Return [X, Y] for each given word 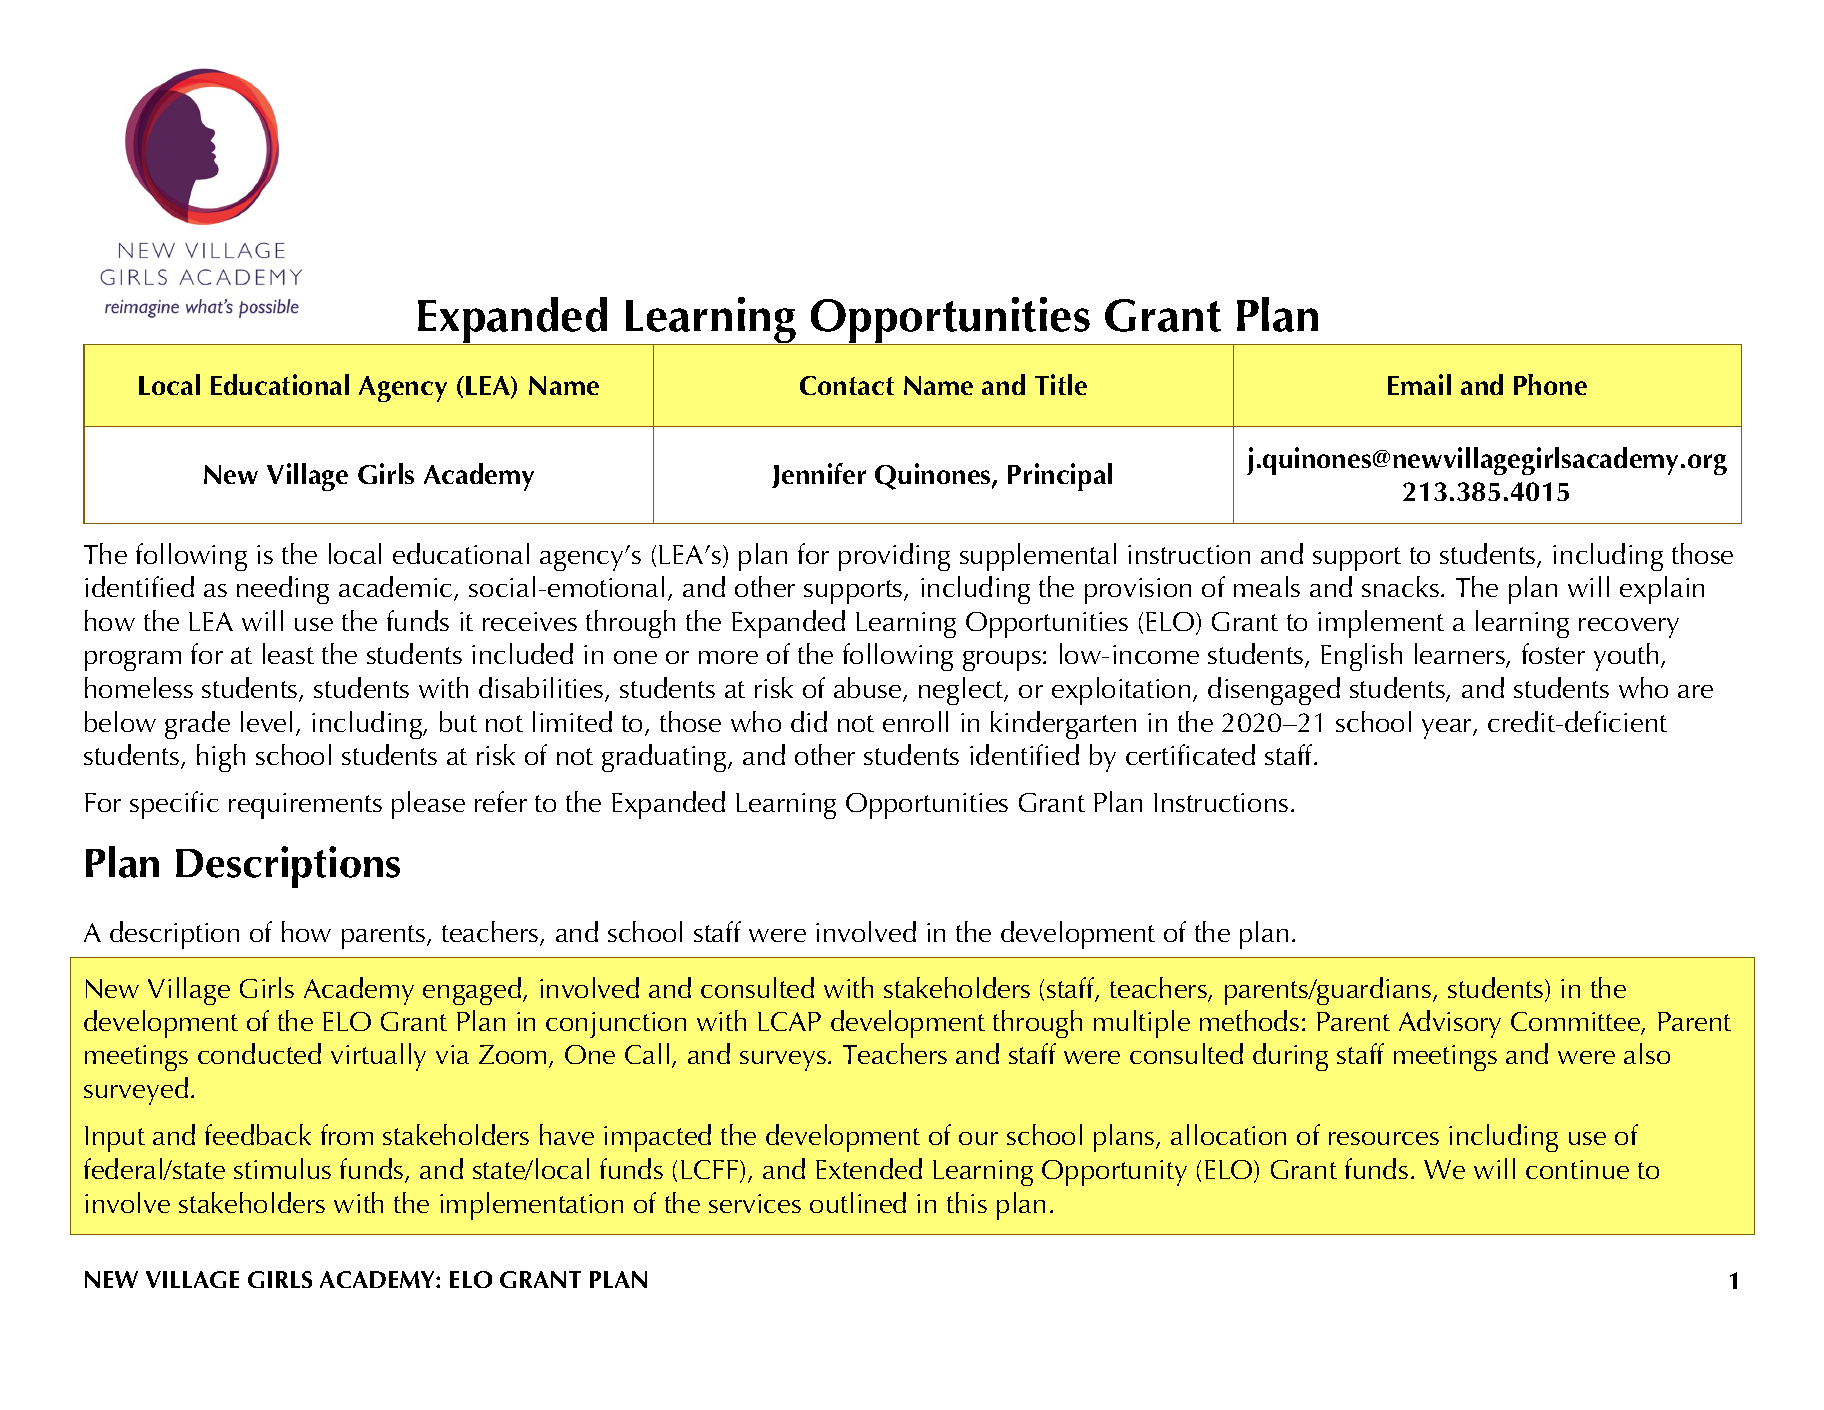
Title [1061, 384]
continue [1577, 1169]
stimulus [282, 1168]
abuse [869, 689]
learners [1461, 655]
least [288, 653]
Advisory [1450, 1024]
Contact [847, 385]
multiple [1142, 1024]
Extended [869, 1168]
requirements [305, 806]
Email [1419, 384]
